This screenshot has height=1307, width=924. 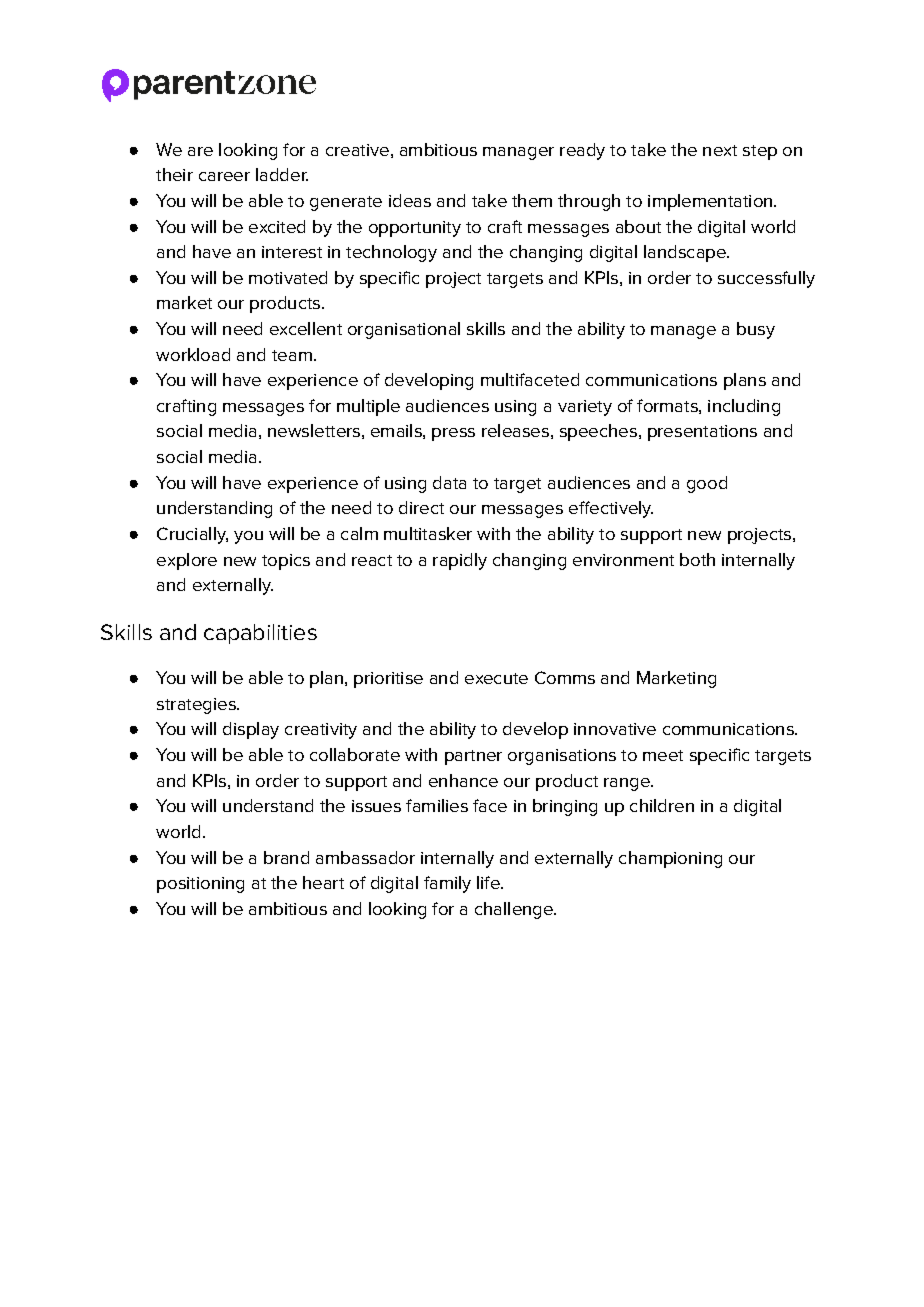 What do you see at coordinates (200, 885) in the screenshot?
I see `positioning` at bounding box center [200, 885].
